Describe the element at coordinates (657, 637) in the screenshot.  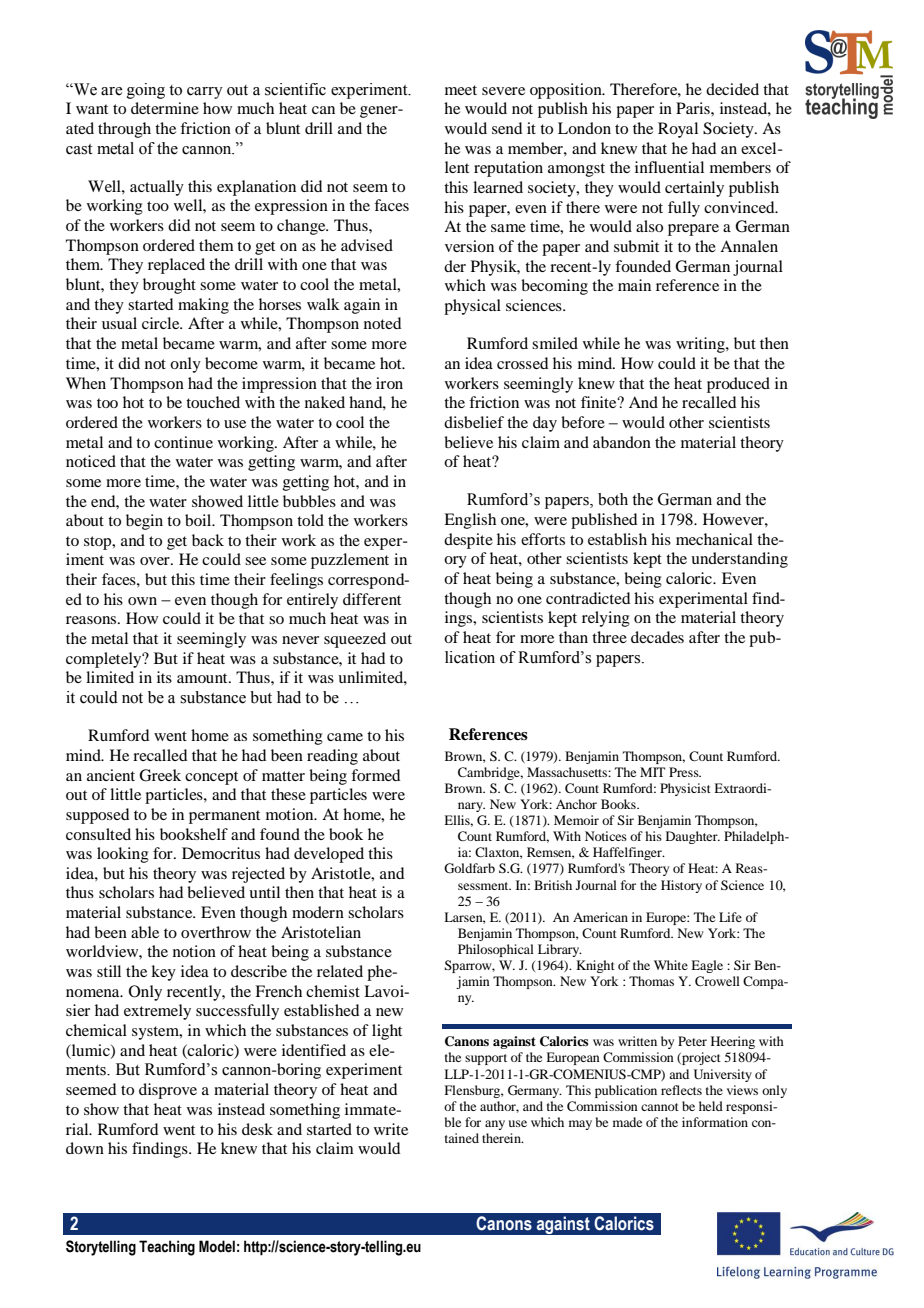
I see `decades` at that location.
